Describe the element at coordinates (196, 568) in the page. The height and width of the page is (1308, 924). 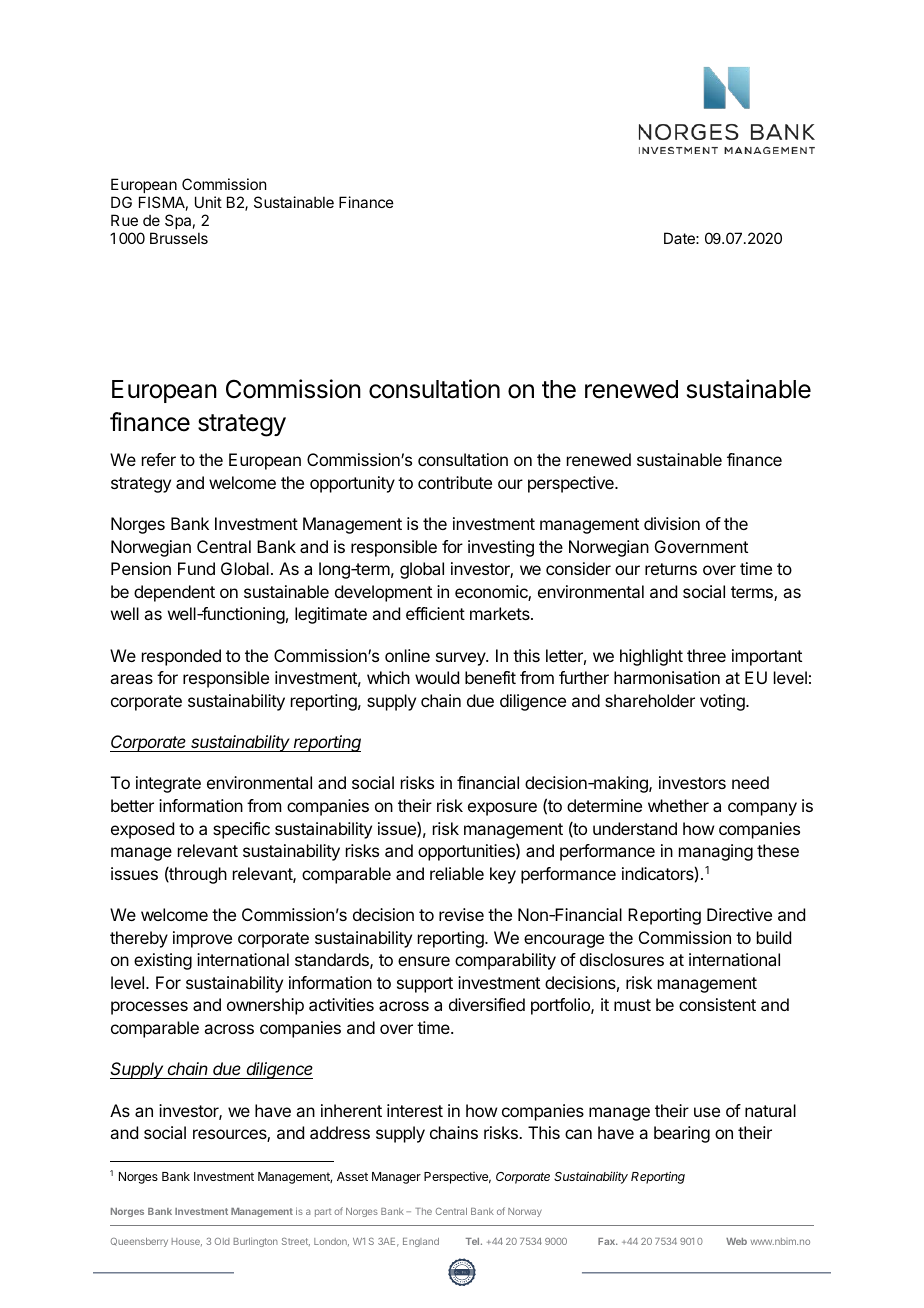
I see `Fund` at that location.
